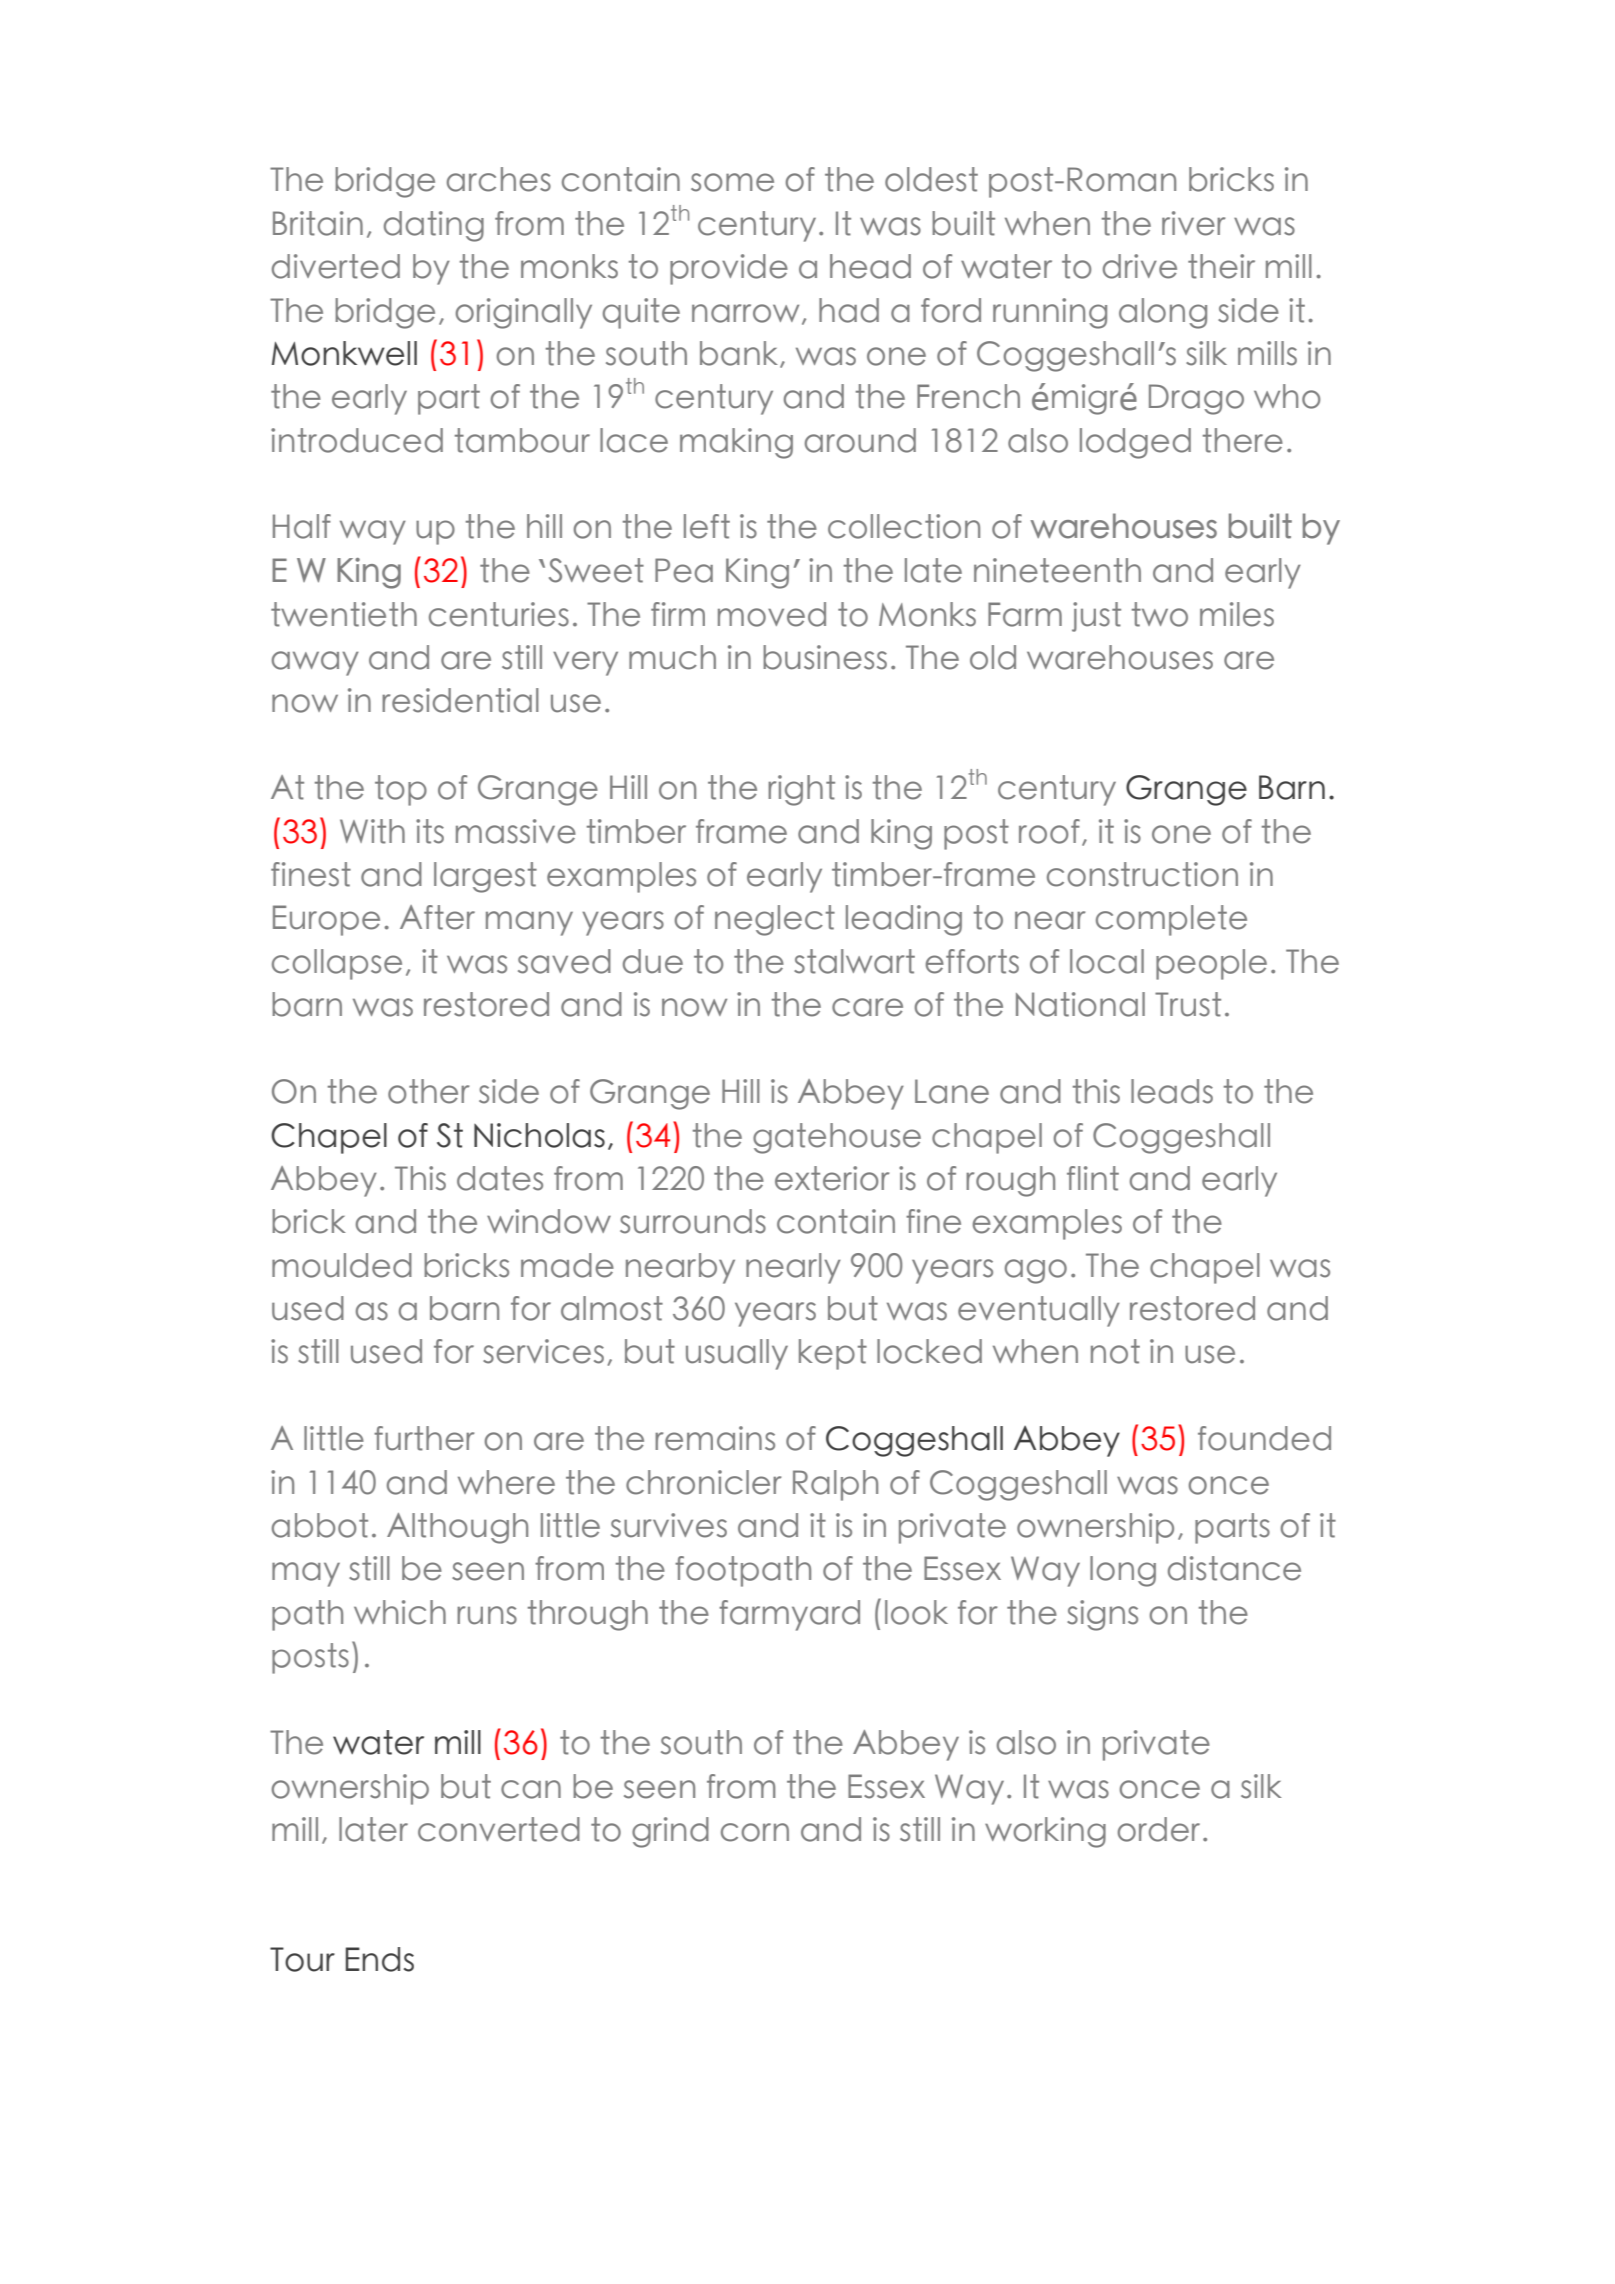  Describe the element at coordinates (1172, 1091) in the screenshot. I see `leads` at that location.
